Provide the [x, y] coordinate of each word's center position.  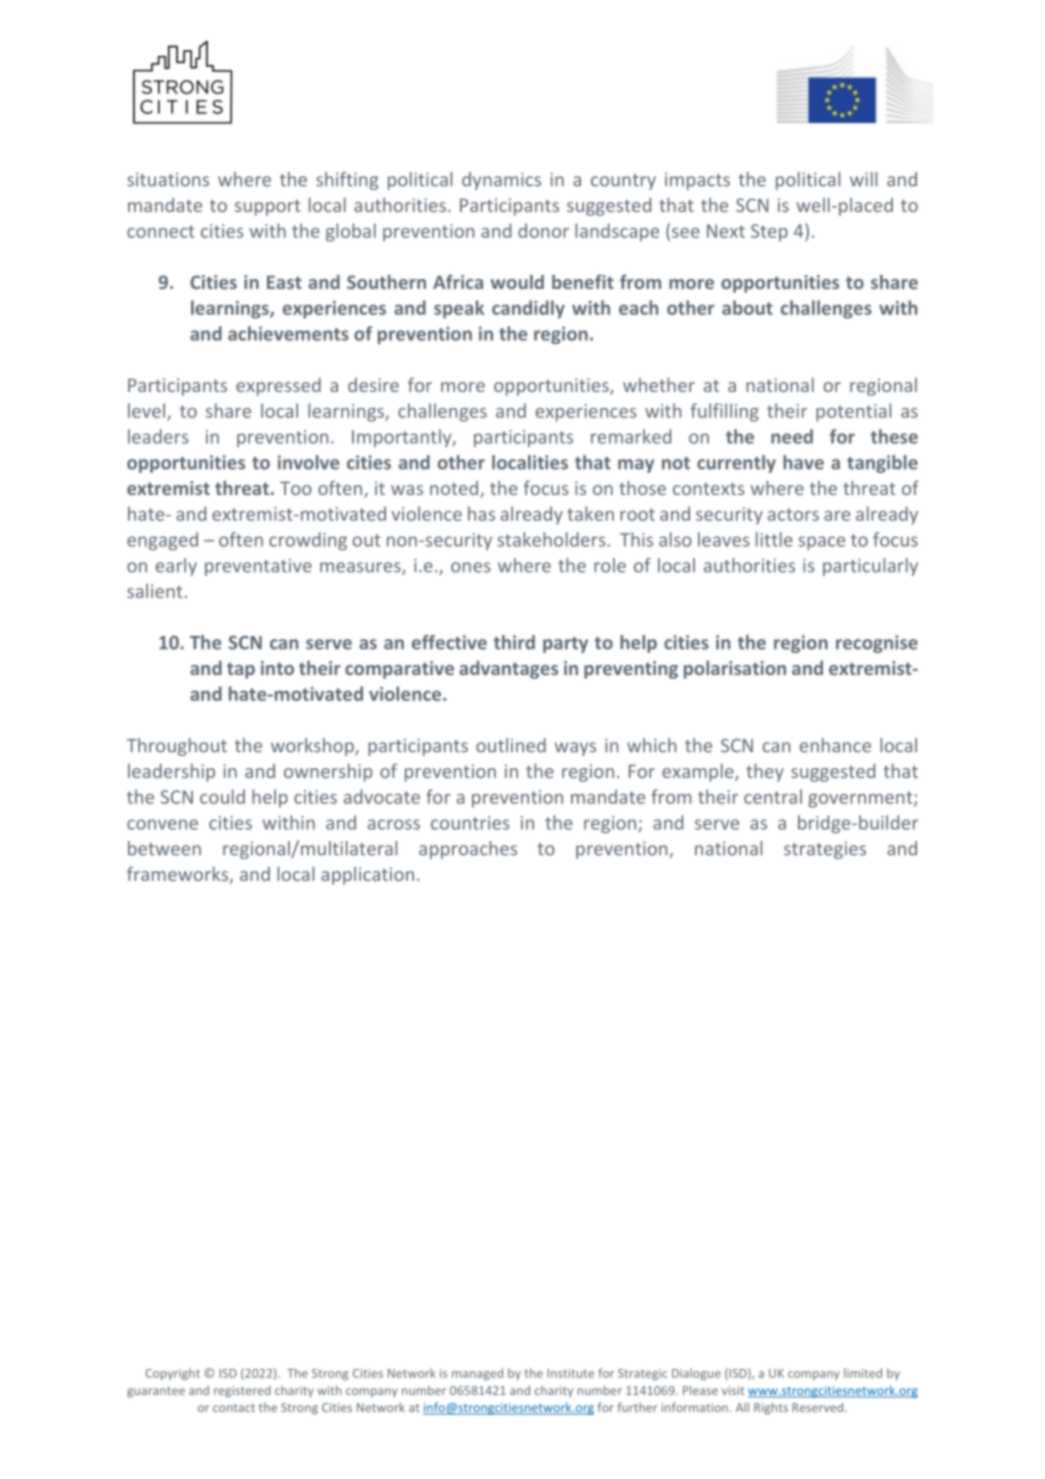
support [267, 208]
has [481, 513]
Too [296, 488]
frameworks [179, 875]
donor [543, 230]
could [222, 796]
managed [477, 1374]
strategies [825, 850]
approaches [468, 850]
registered [242, 1391]
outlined [511, 745]
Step [769, 233]
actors [793, 514]
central [773, 796]
